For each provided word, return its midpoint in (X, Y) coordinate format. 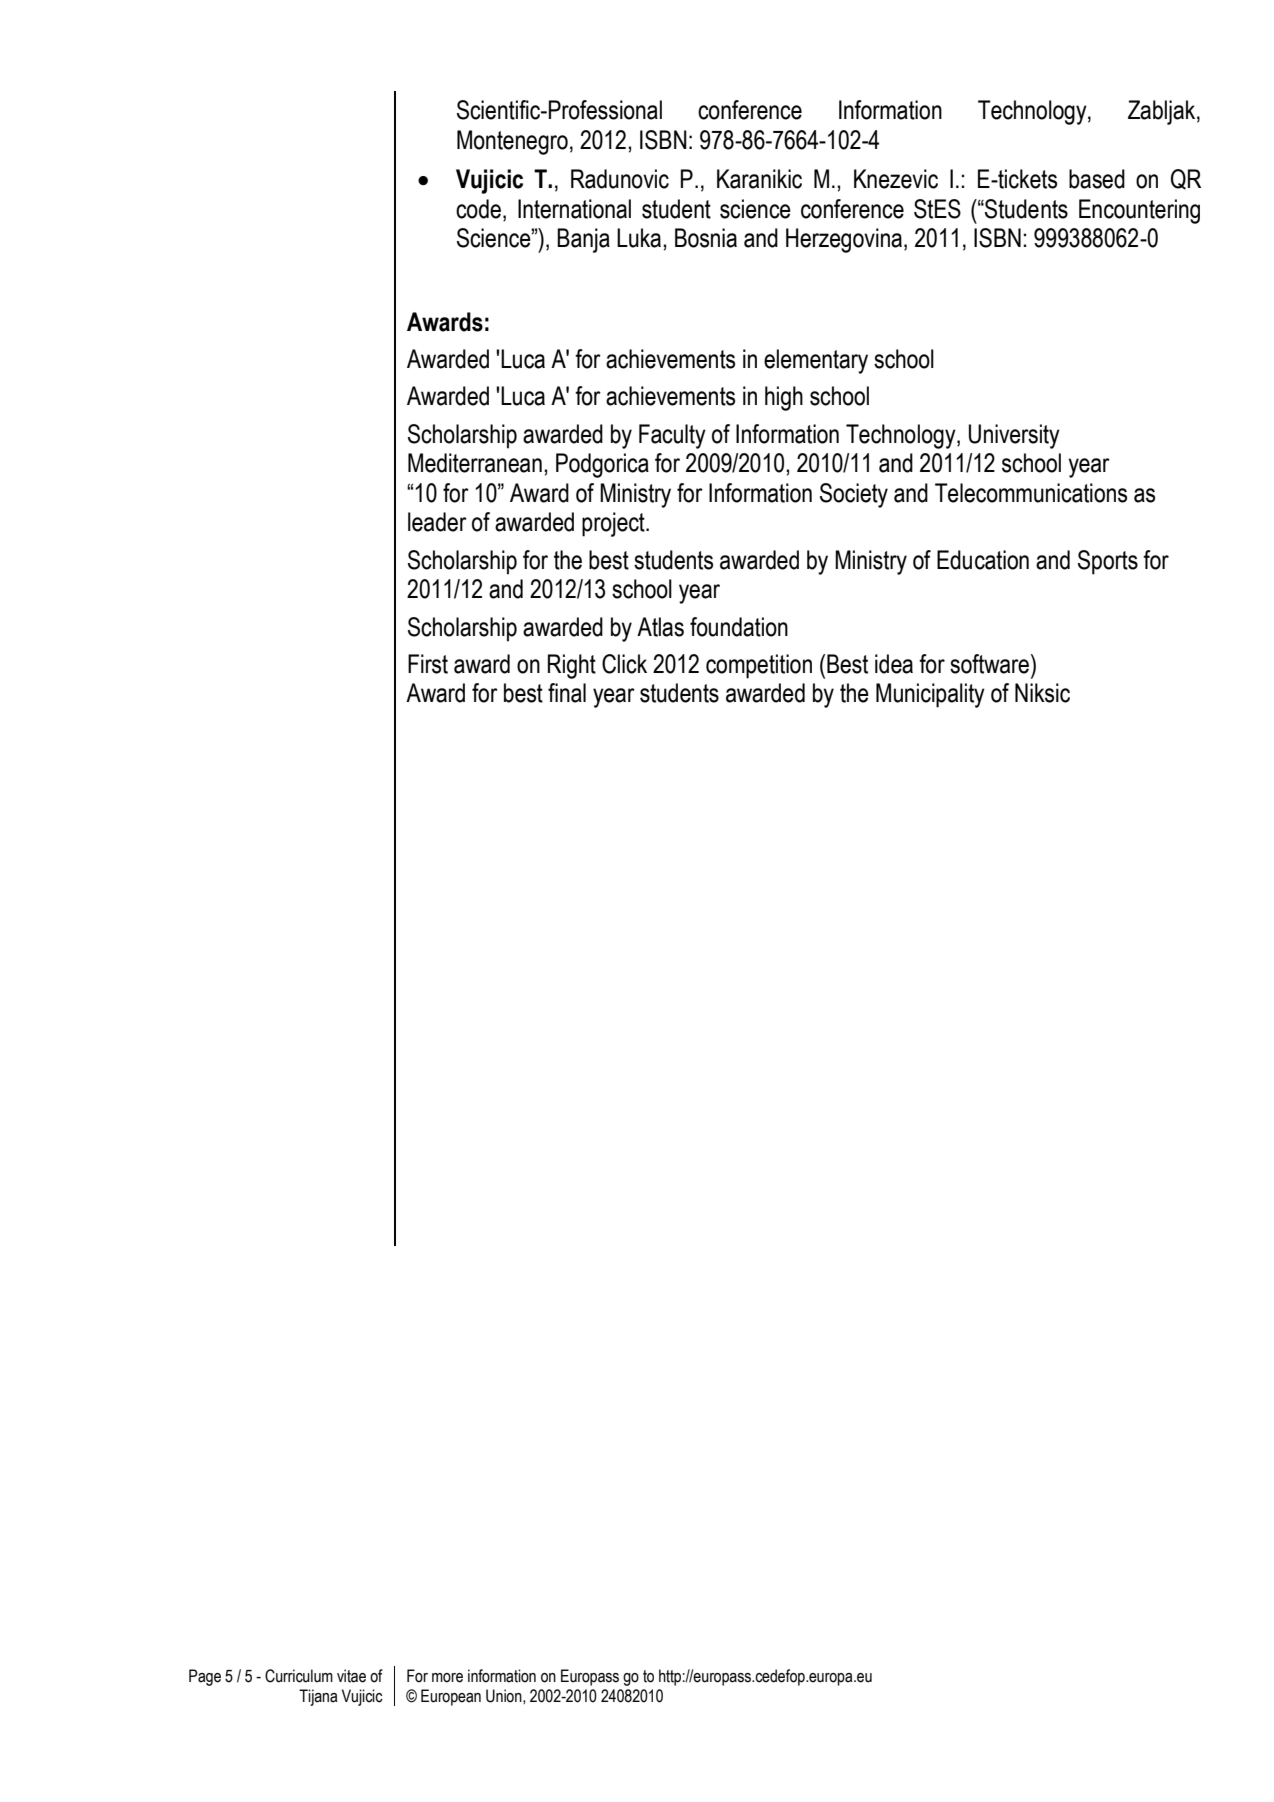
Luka (640, 238)
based (1097, 179)
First (428, 664)
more (447, 1678)
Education (983, 560)
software (991, 664)
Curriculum (299, 1676)
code (478, 209)
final (567, 693)
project (614, 524)
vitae (351, 1676)
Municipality (930, 695)
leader (437, 522)
